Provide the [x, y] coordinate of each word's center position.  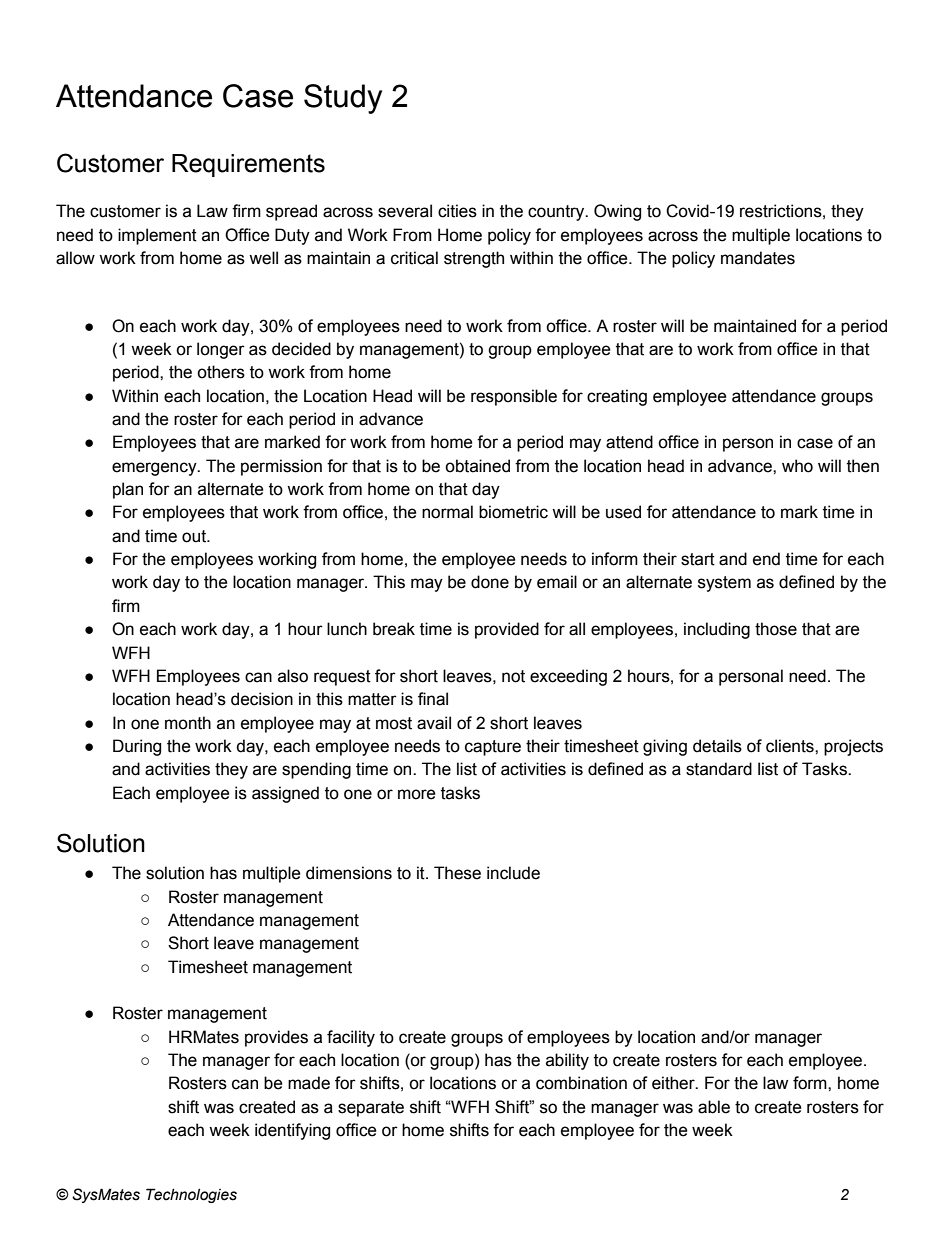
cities [457, 211]
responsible [514, 397]
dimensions [349, 873]
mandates [758, 258]
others [221, 372]
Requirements [248, 165]
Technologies [191, 1195]
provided [507, 630]
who [797, 466]
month [188, 723]
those [776, 629]
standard [719, 769]
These [457, 873]
